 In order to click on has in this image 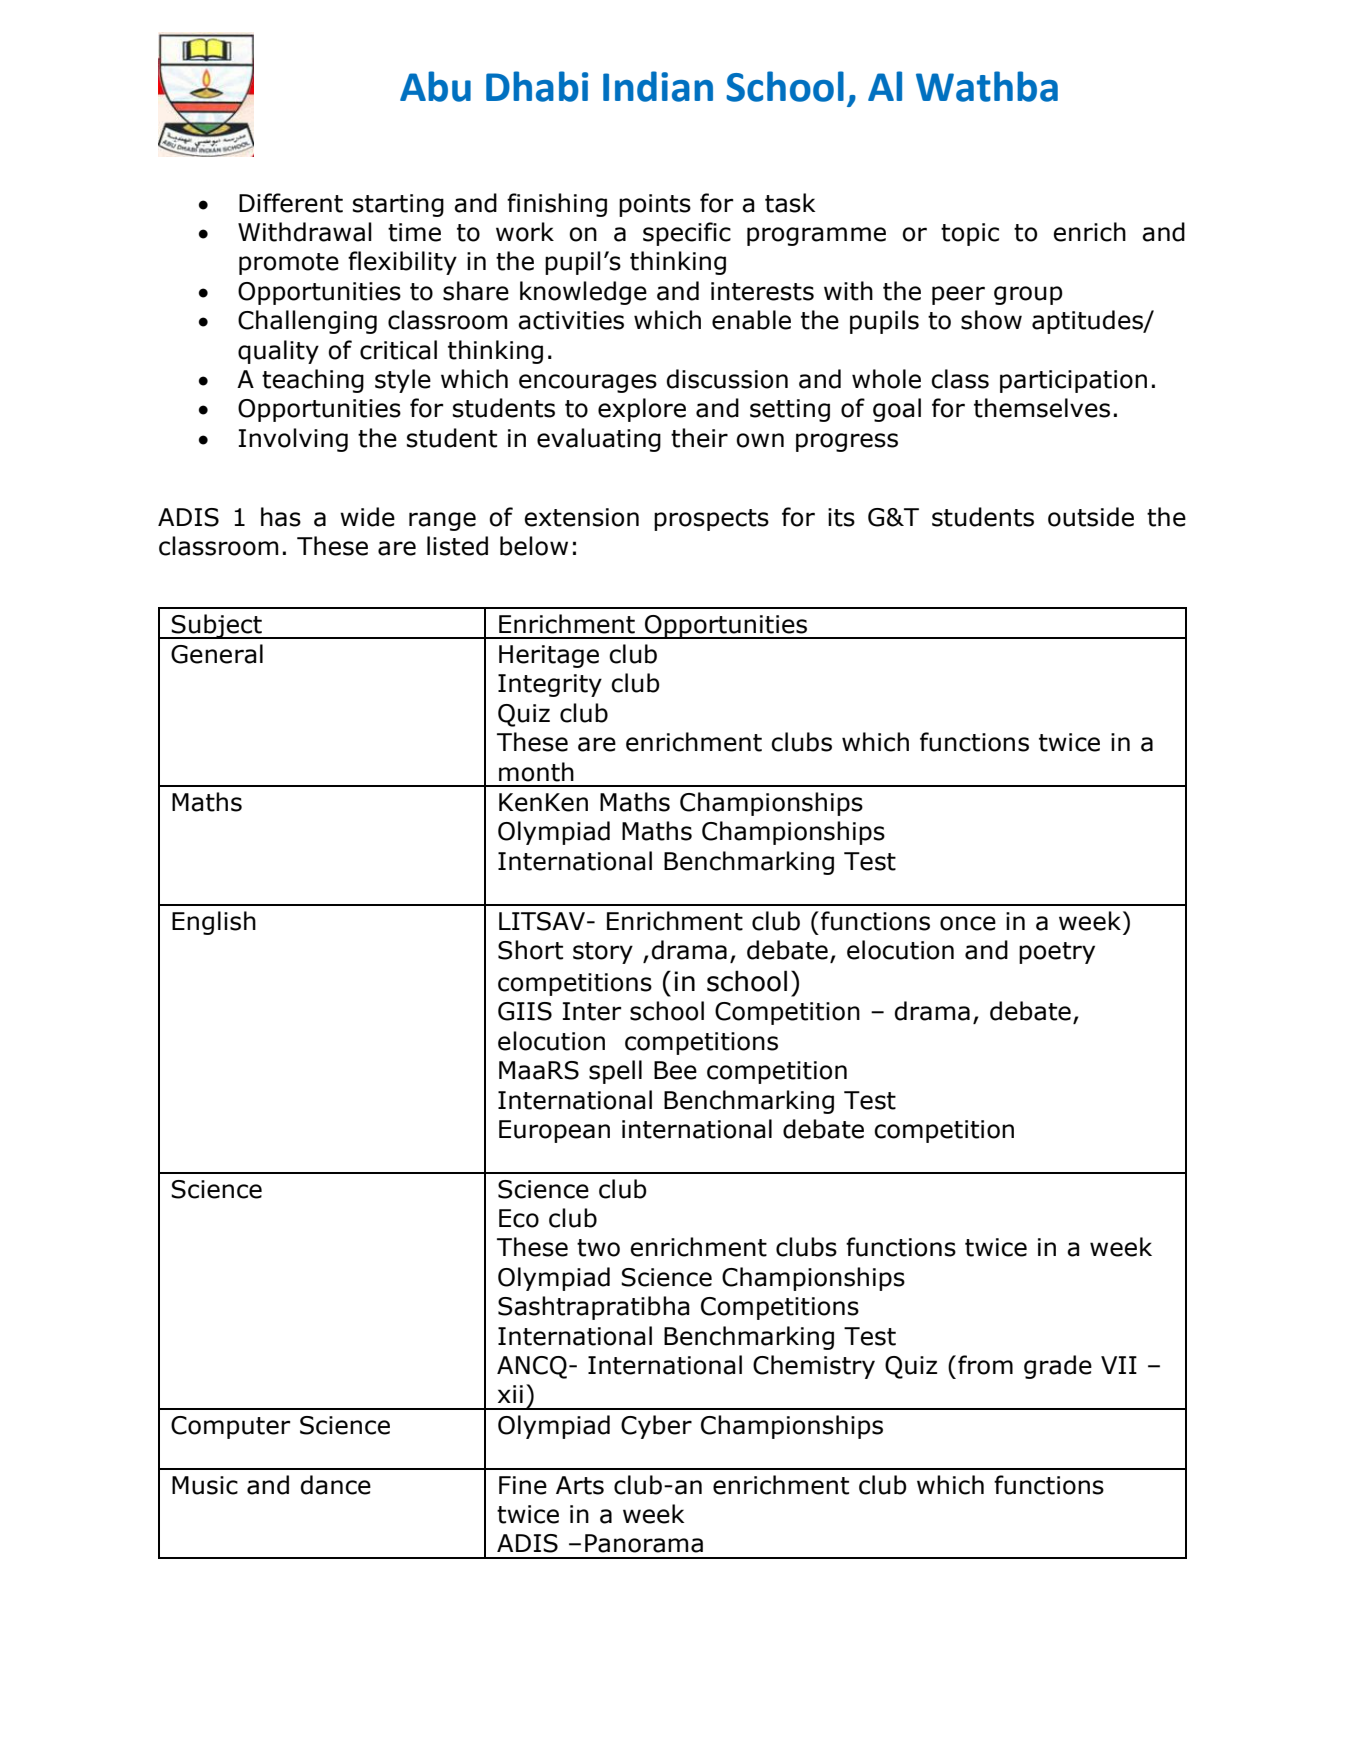, I will do `click(281, 517)`.
